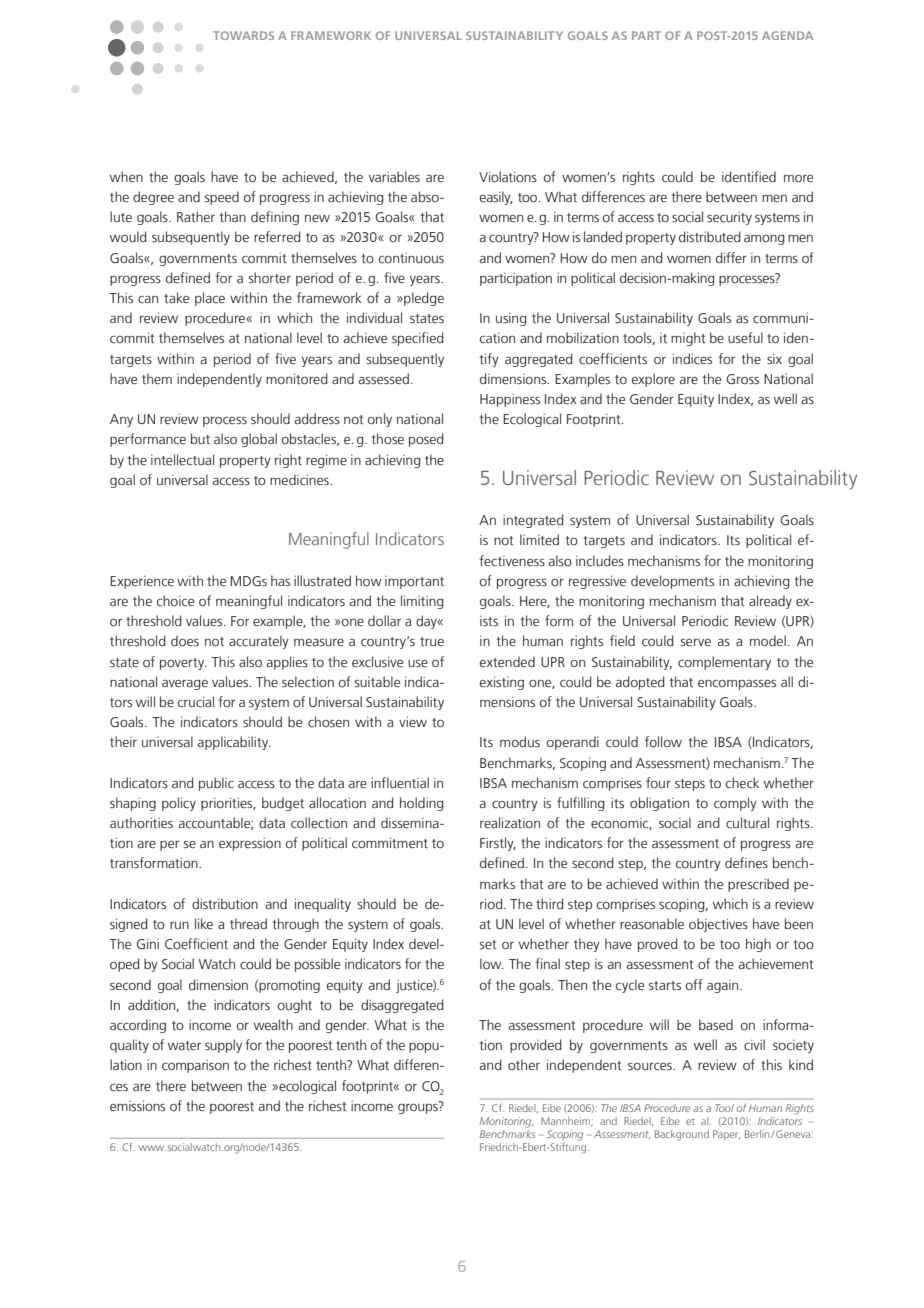 The width and height of the document is (924, 1308). Describe the element at coordinates (250, 844) in the document. I see `expression` at that location.
